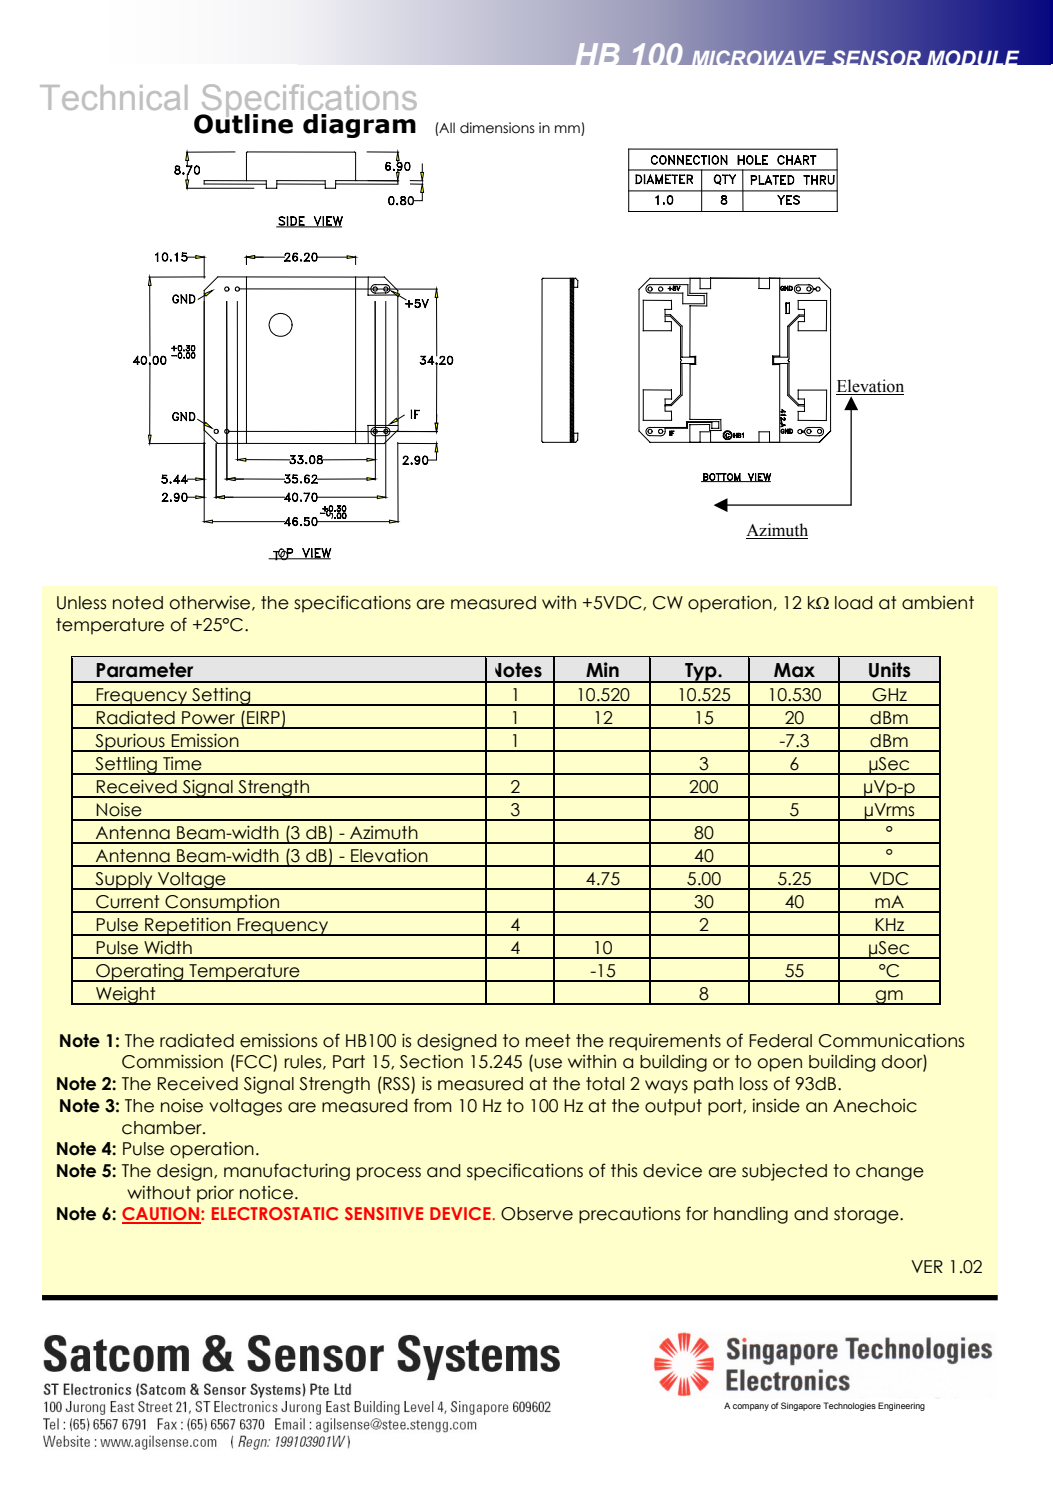 The width and height of the screenshot is (1053, 1490). What do you see at coordinates (243, 123) in the screenshot?
I see `Outline` at bounding box center [243, 123].
